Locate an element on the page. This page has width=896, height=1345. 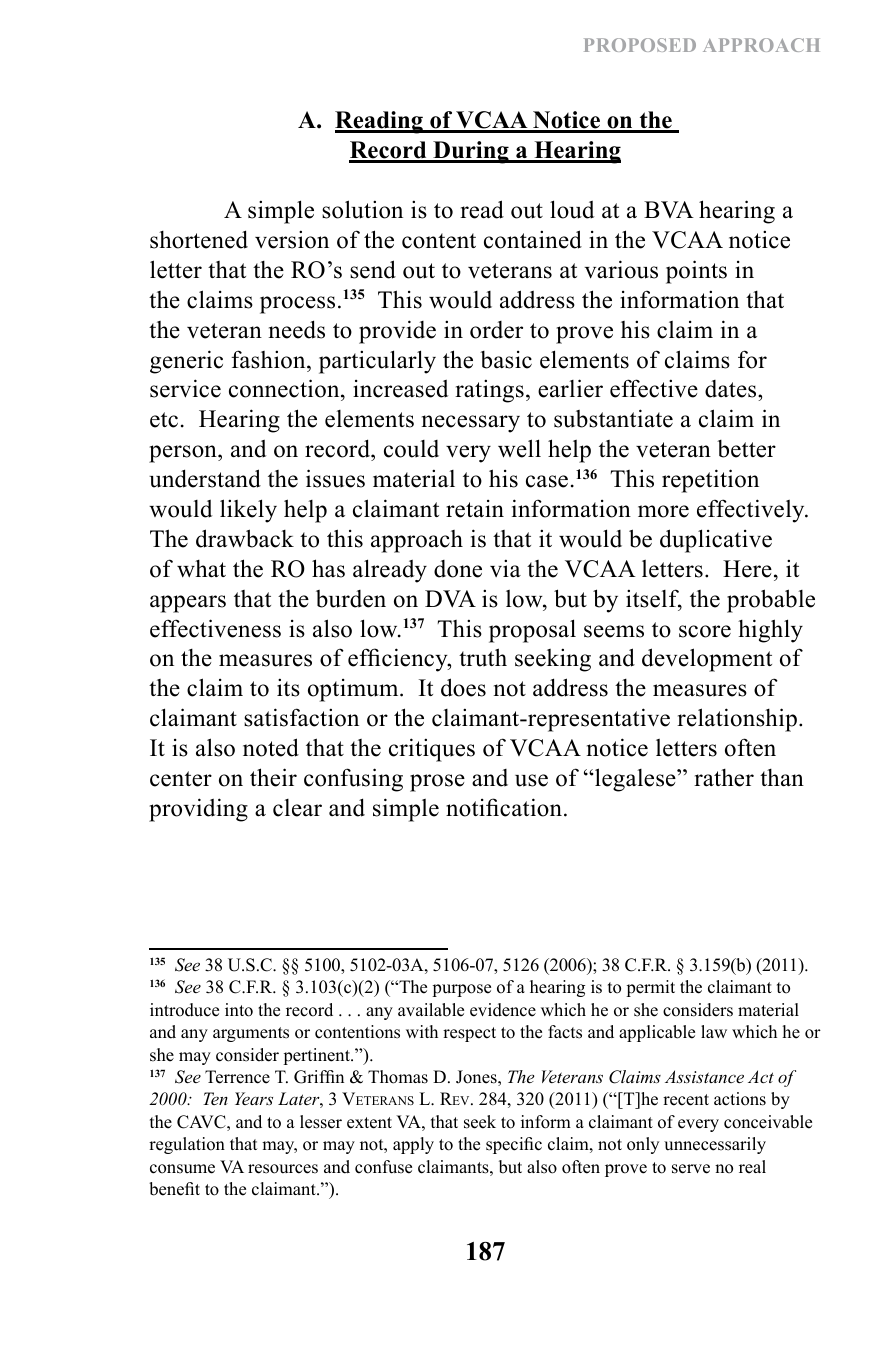
resources is located at coordinates (283, 1169).
